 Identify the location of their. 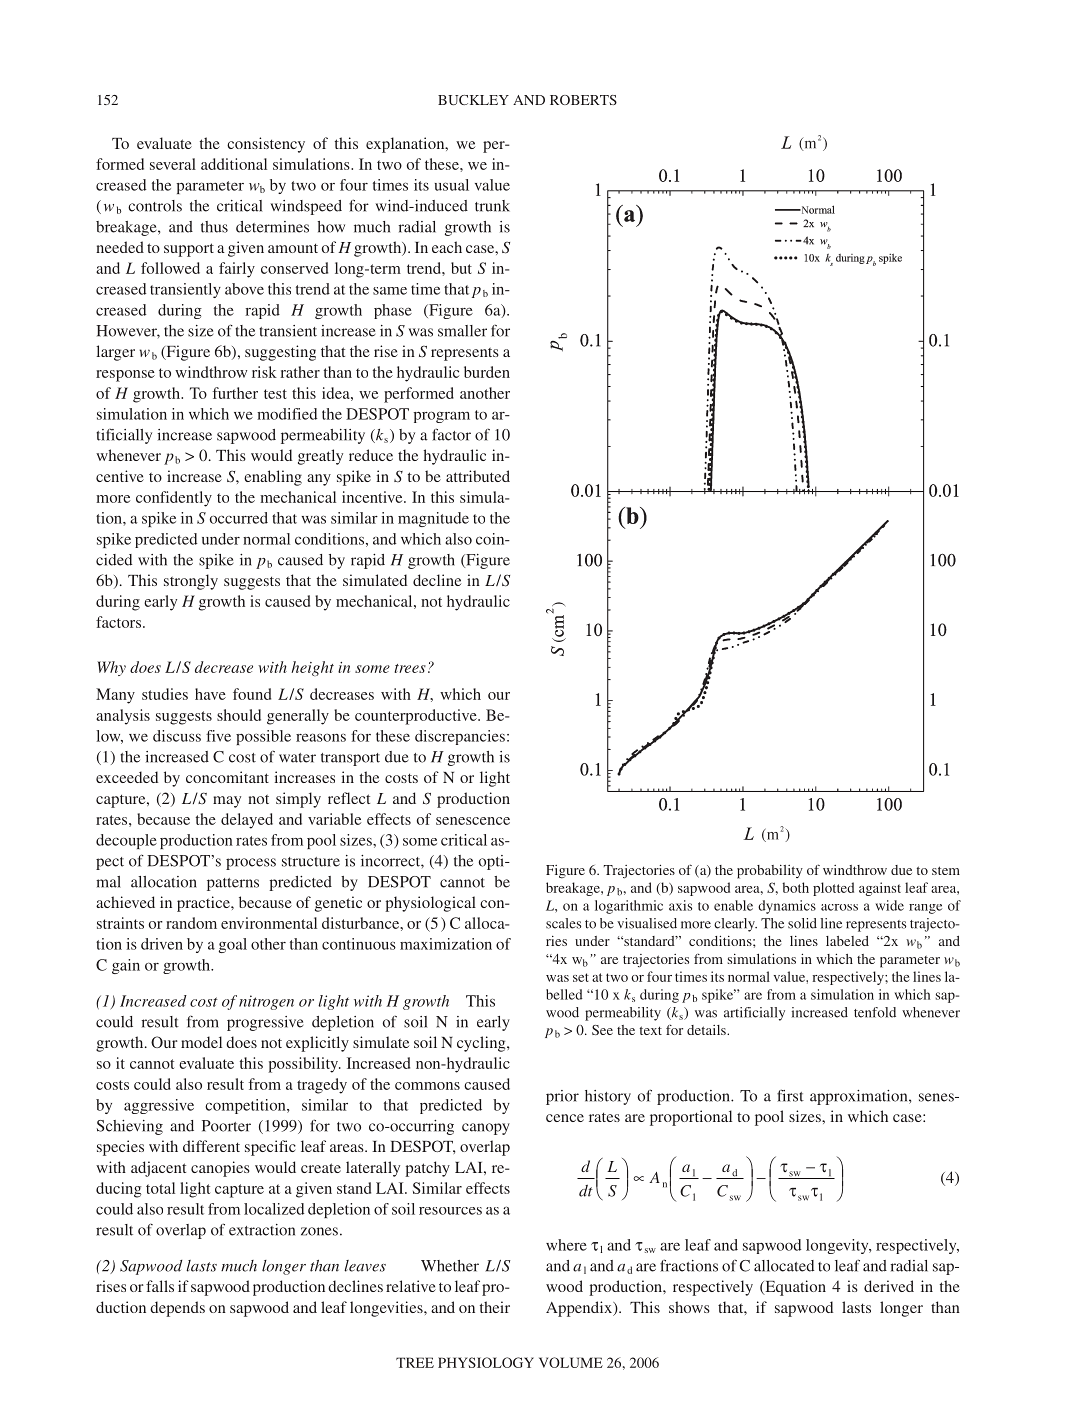
(495, 1307).
